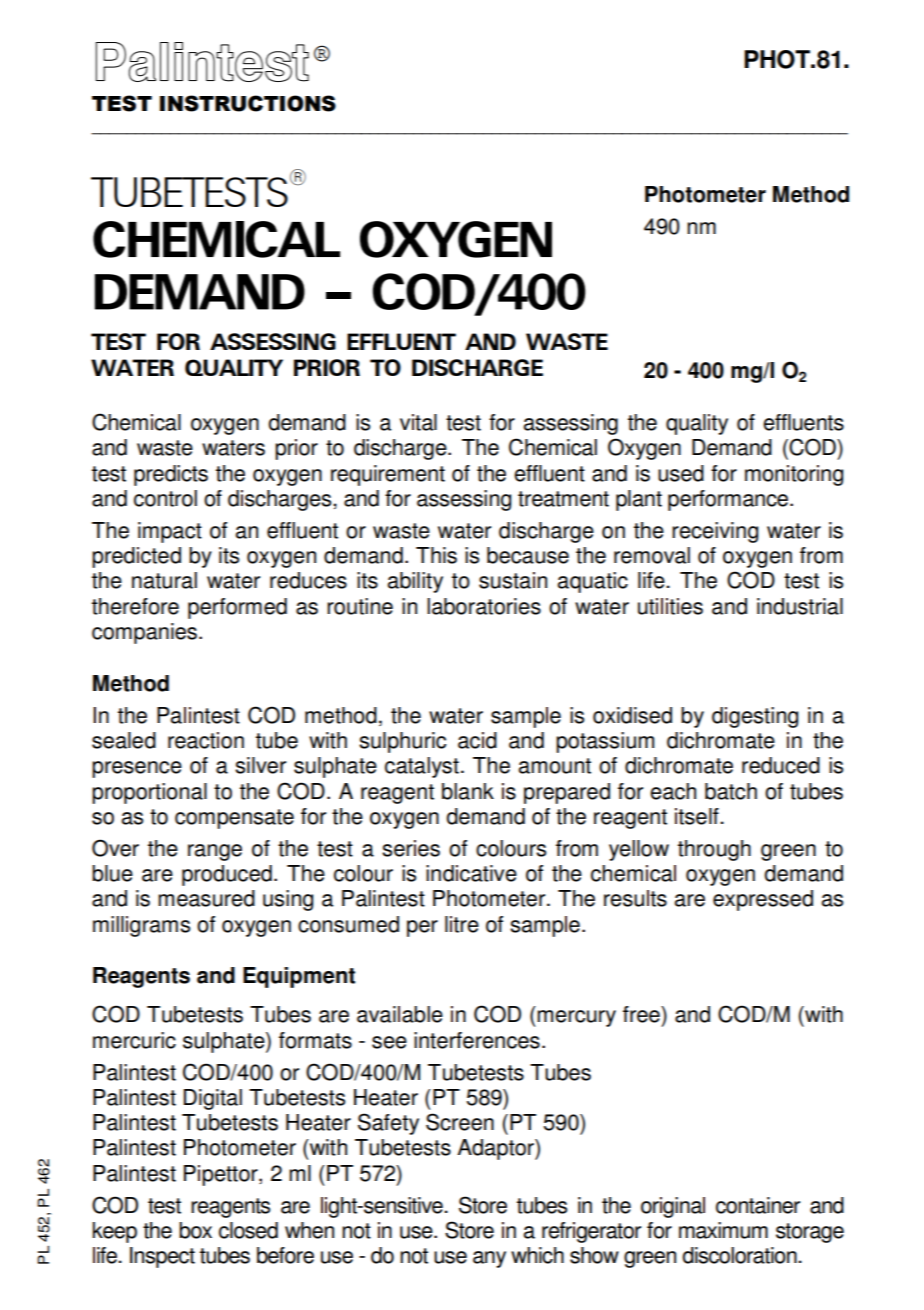  I want to click on maximum, so click(723, 1230).
